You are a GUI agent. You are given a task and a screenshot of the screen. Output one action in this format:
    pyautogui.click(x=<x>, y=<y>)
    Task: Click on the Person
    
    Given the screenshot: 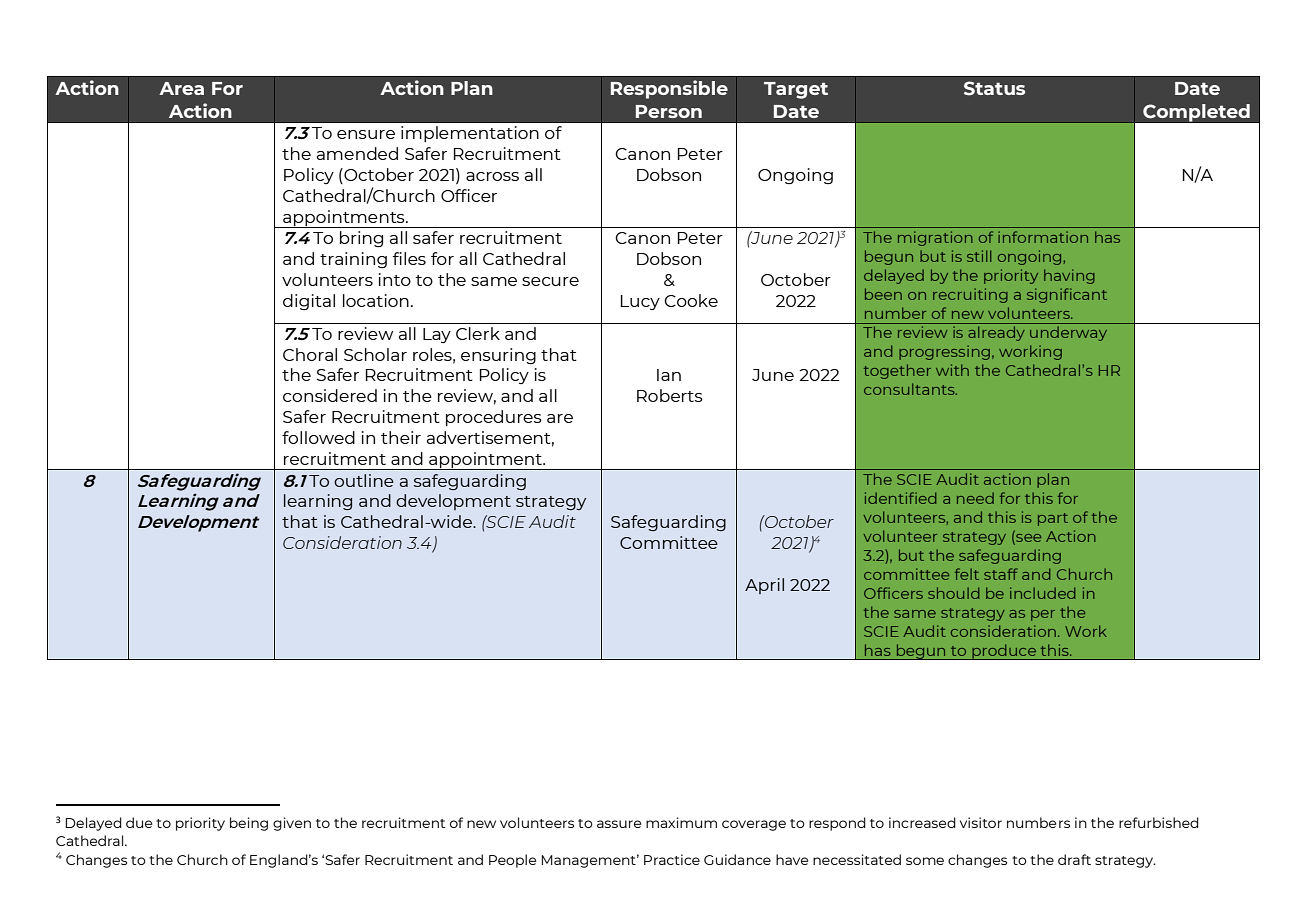 What is the action you would take?
    pyautogui.click(x=669, y=111)
